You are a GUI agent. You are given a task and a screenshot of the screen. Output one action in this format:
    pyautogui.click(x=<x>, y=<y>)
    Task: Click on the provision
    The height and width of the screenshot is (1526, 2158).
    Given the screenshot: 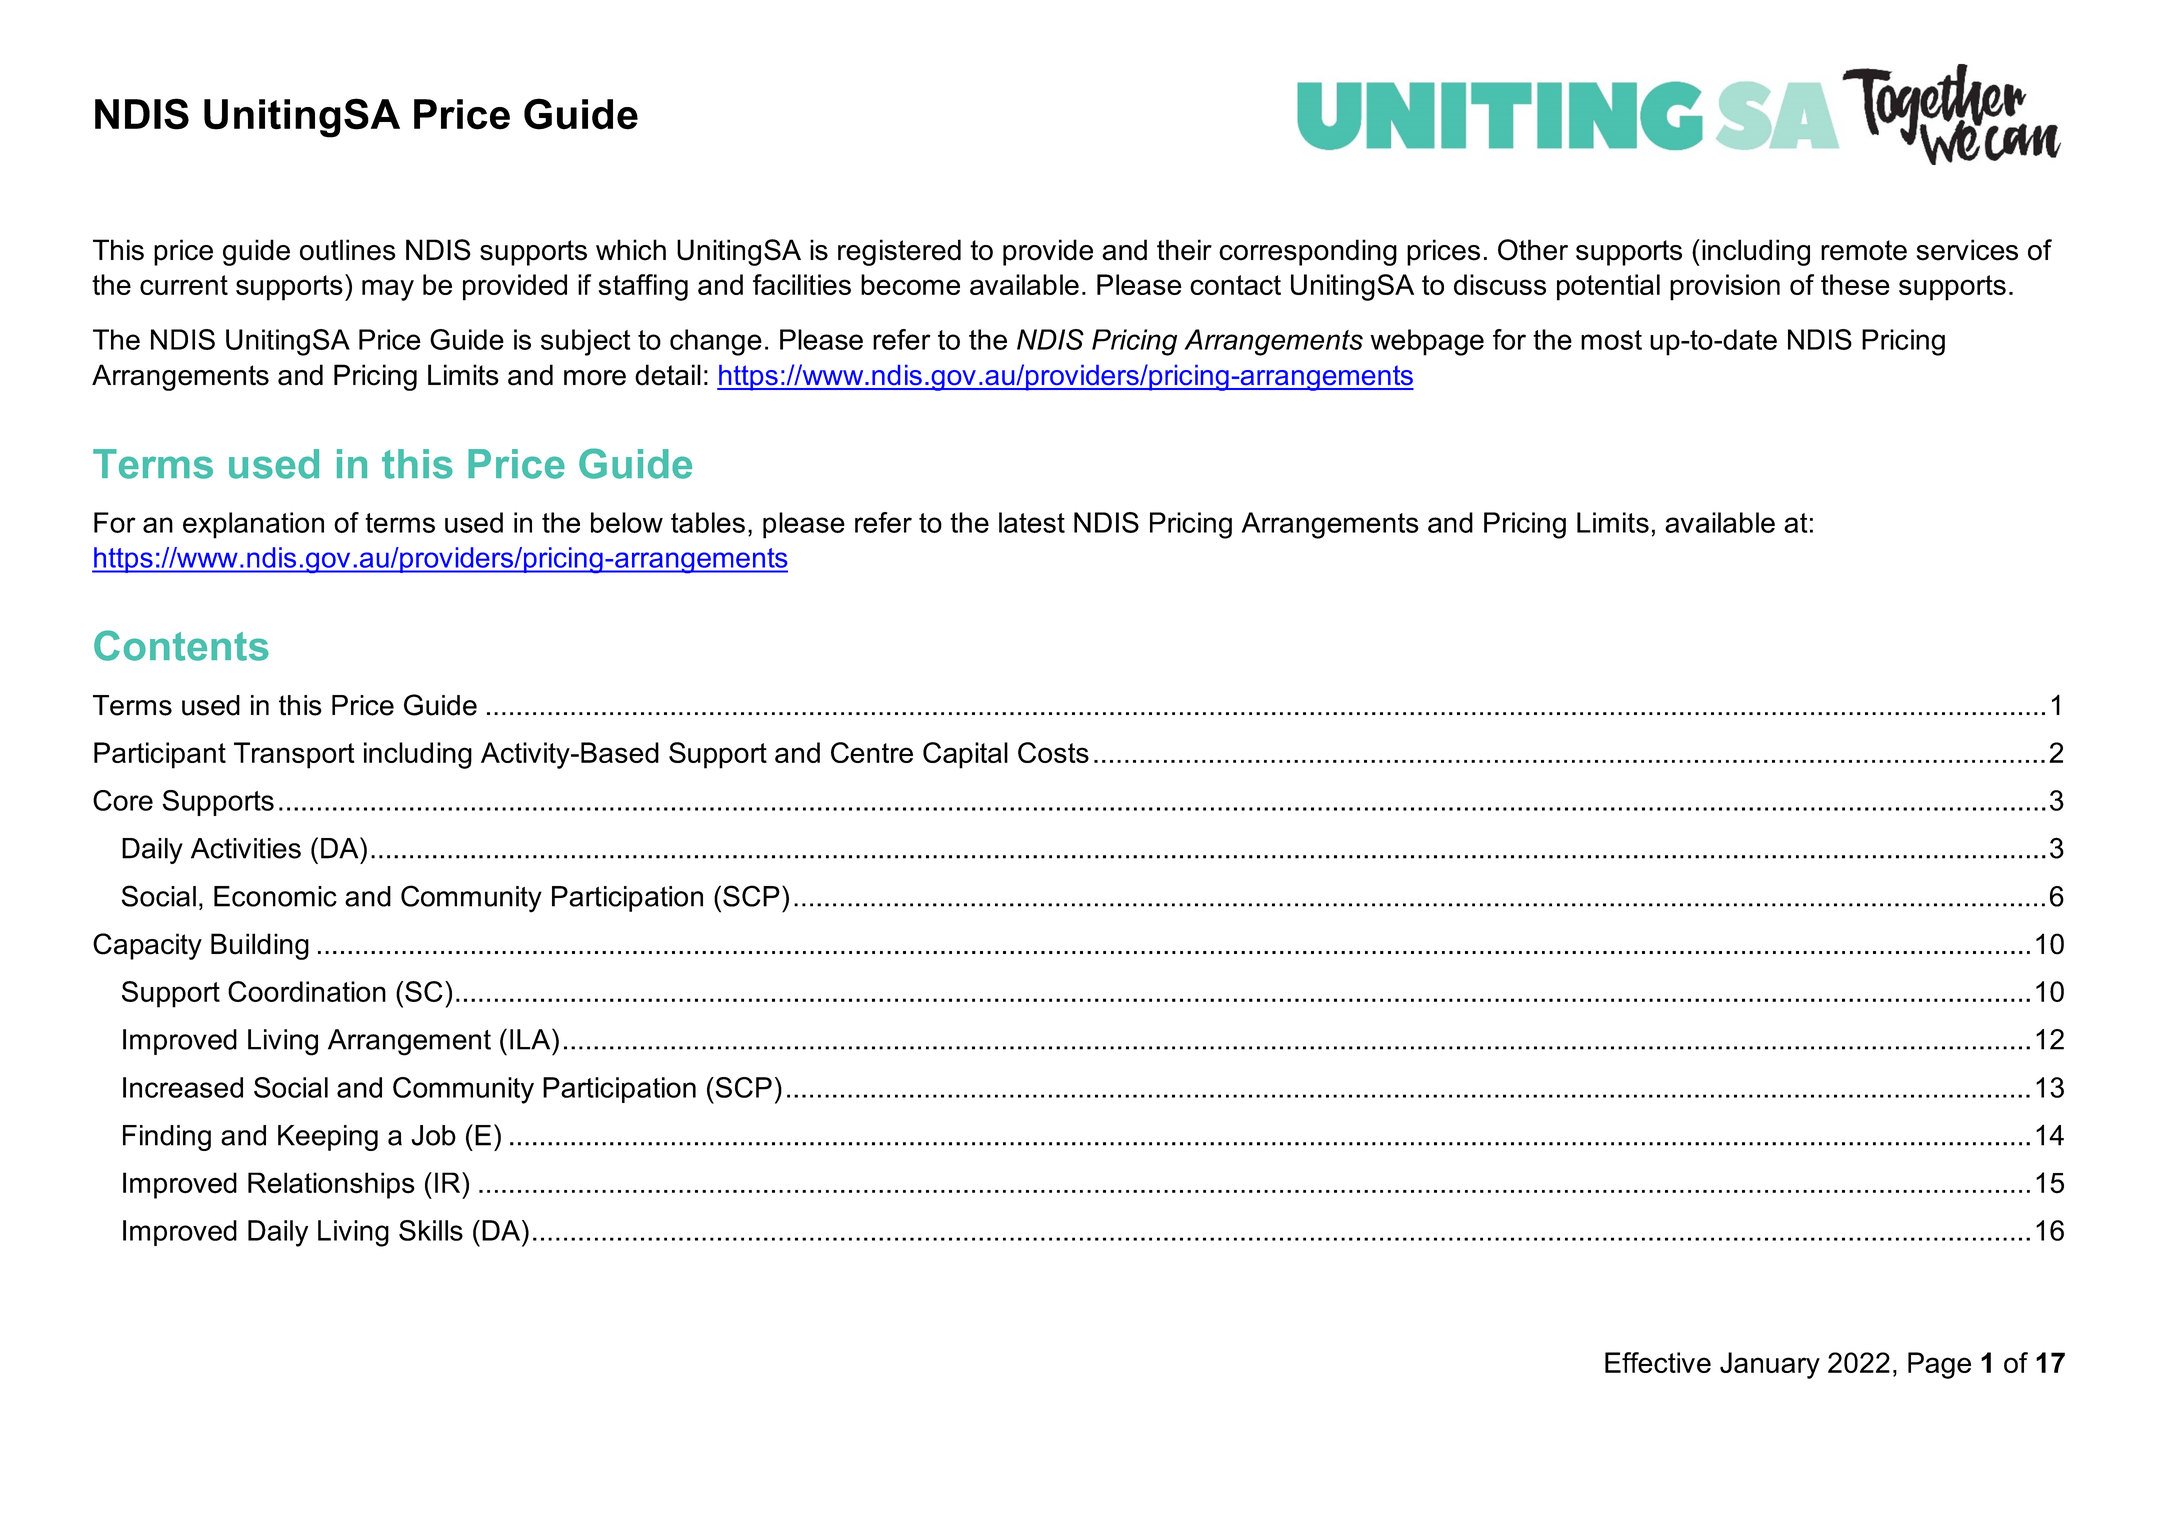 What is the action you would take?
    pyautogui.click(x=1725, y=287)
